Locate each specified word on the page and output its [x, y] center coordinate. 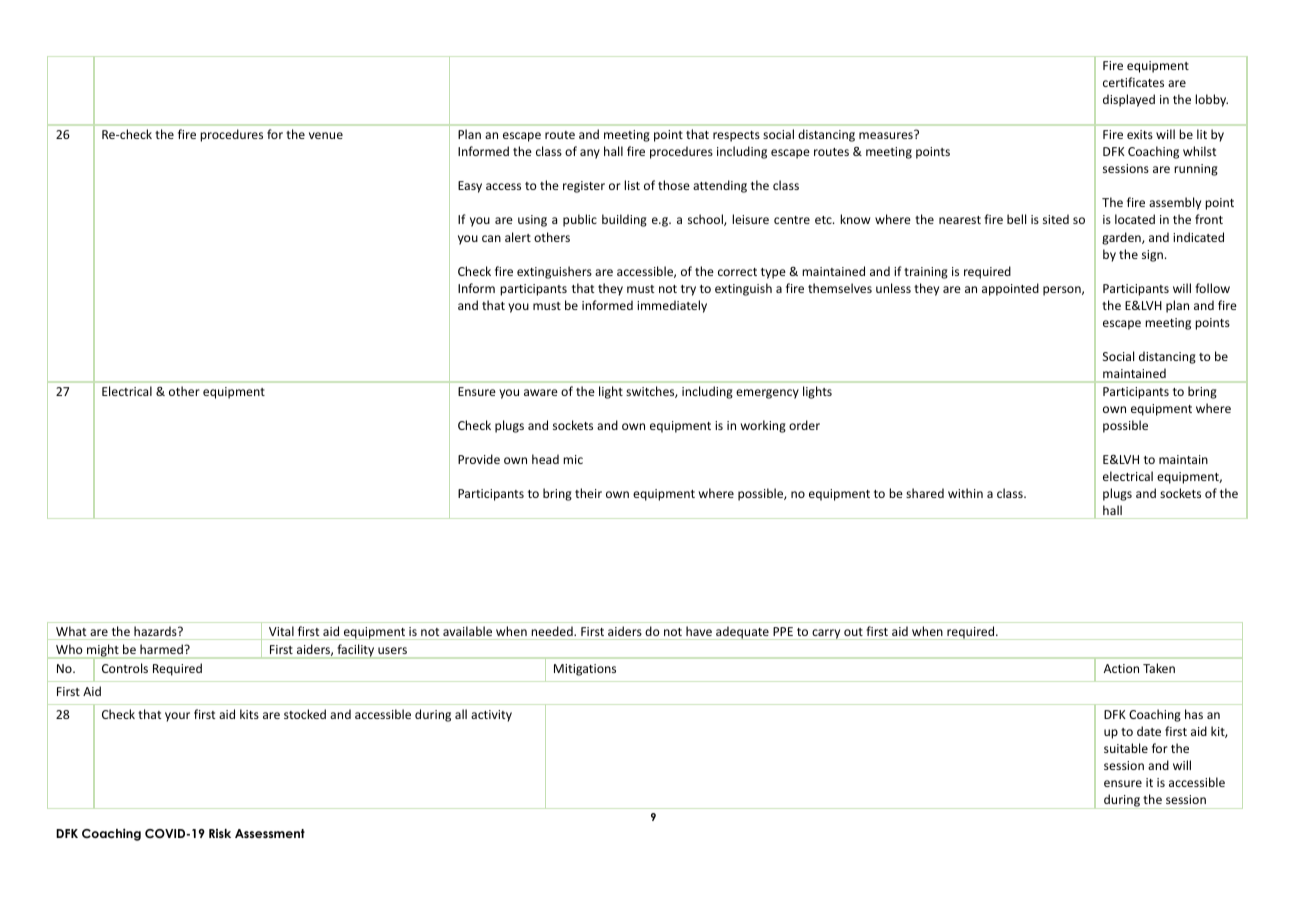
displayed [1129, 100]
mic [573, 459]
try [688, 290]
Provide [479, 459]
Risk [220, 833]
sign [1152, 256]
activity [491, 716]
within [965, 493]
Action [1121, 668]
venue [326, 135]
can [491, 238]
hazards [156, 631]
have [699, 631]
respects [736, 136]
